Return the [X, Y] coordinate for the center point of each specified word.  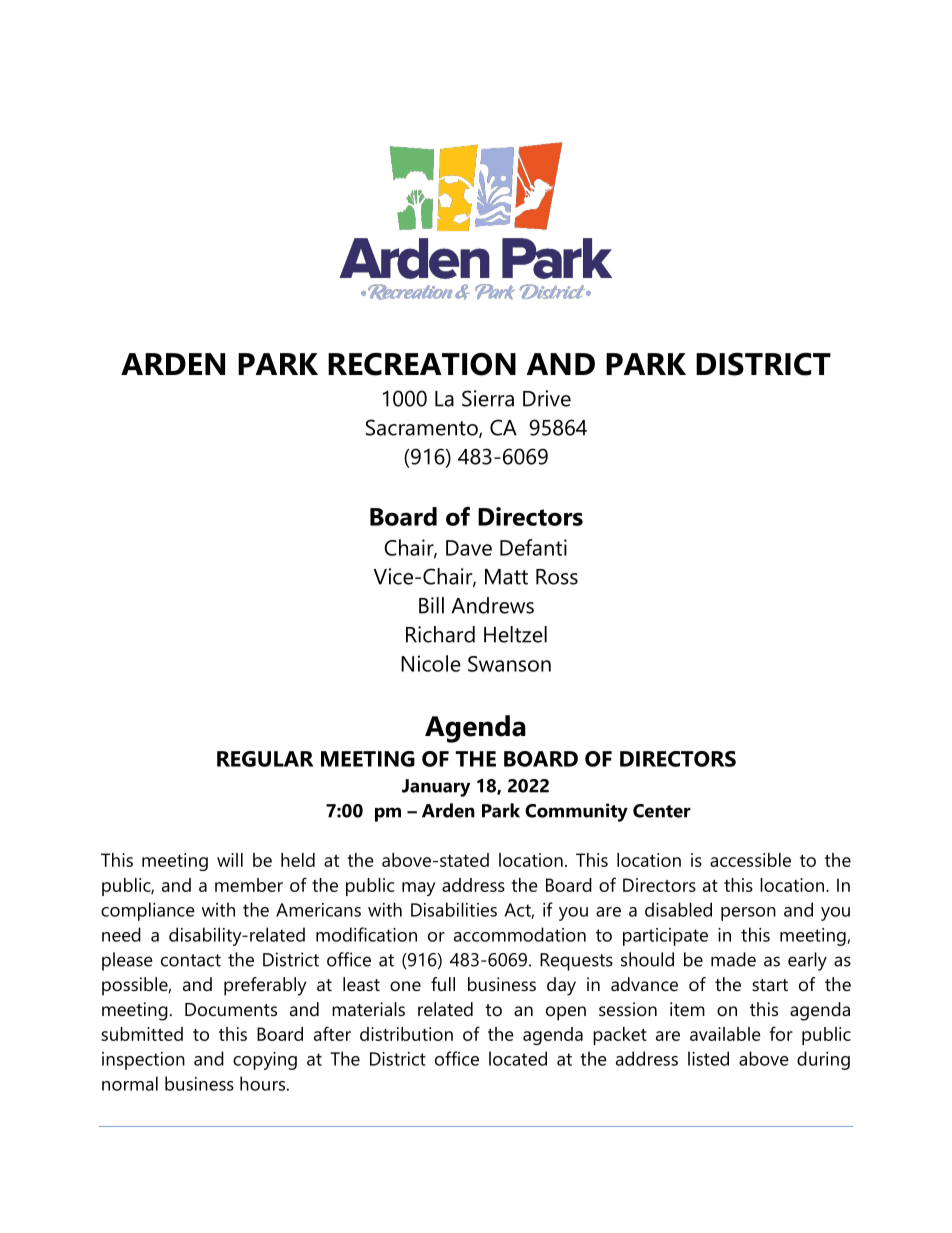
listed [708, 1058]
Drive [547, 398]
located [518, 1058]
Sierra [488, 398]
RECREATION [422, 364]
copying [265, 1061]
